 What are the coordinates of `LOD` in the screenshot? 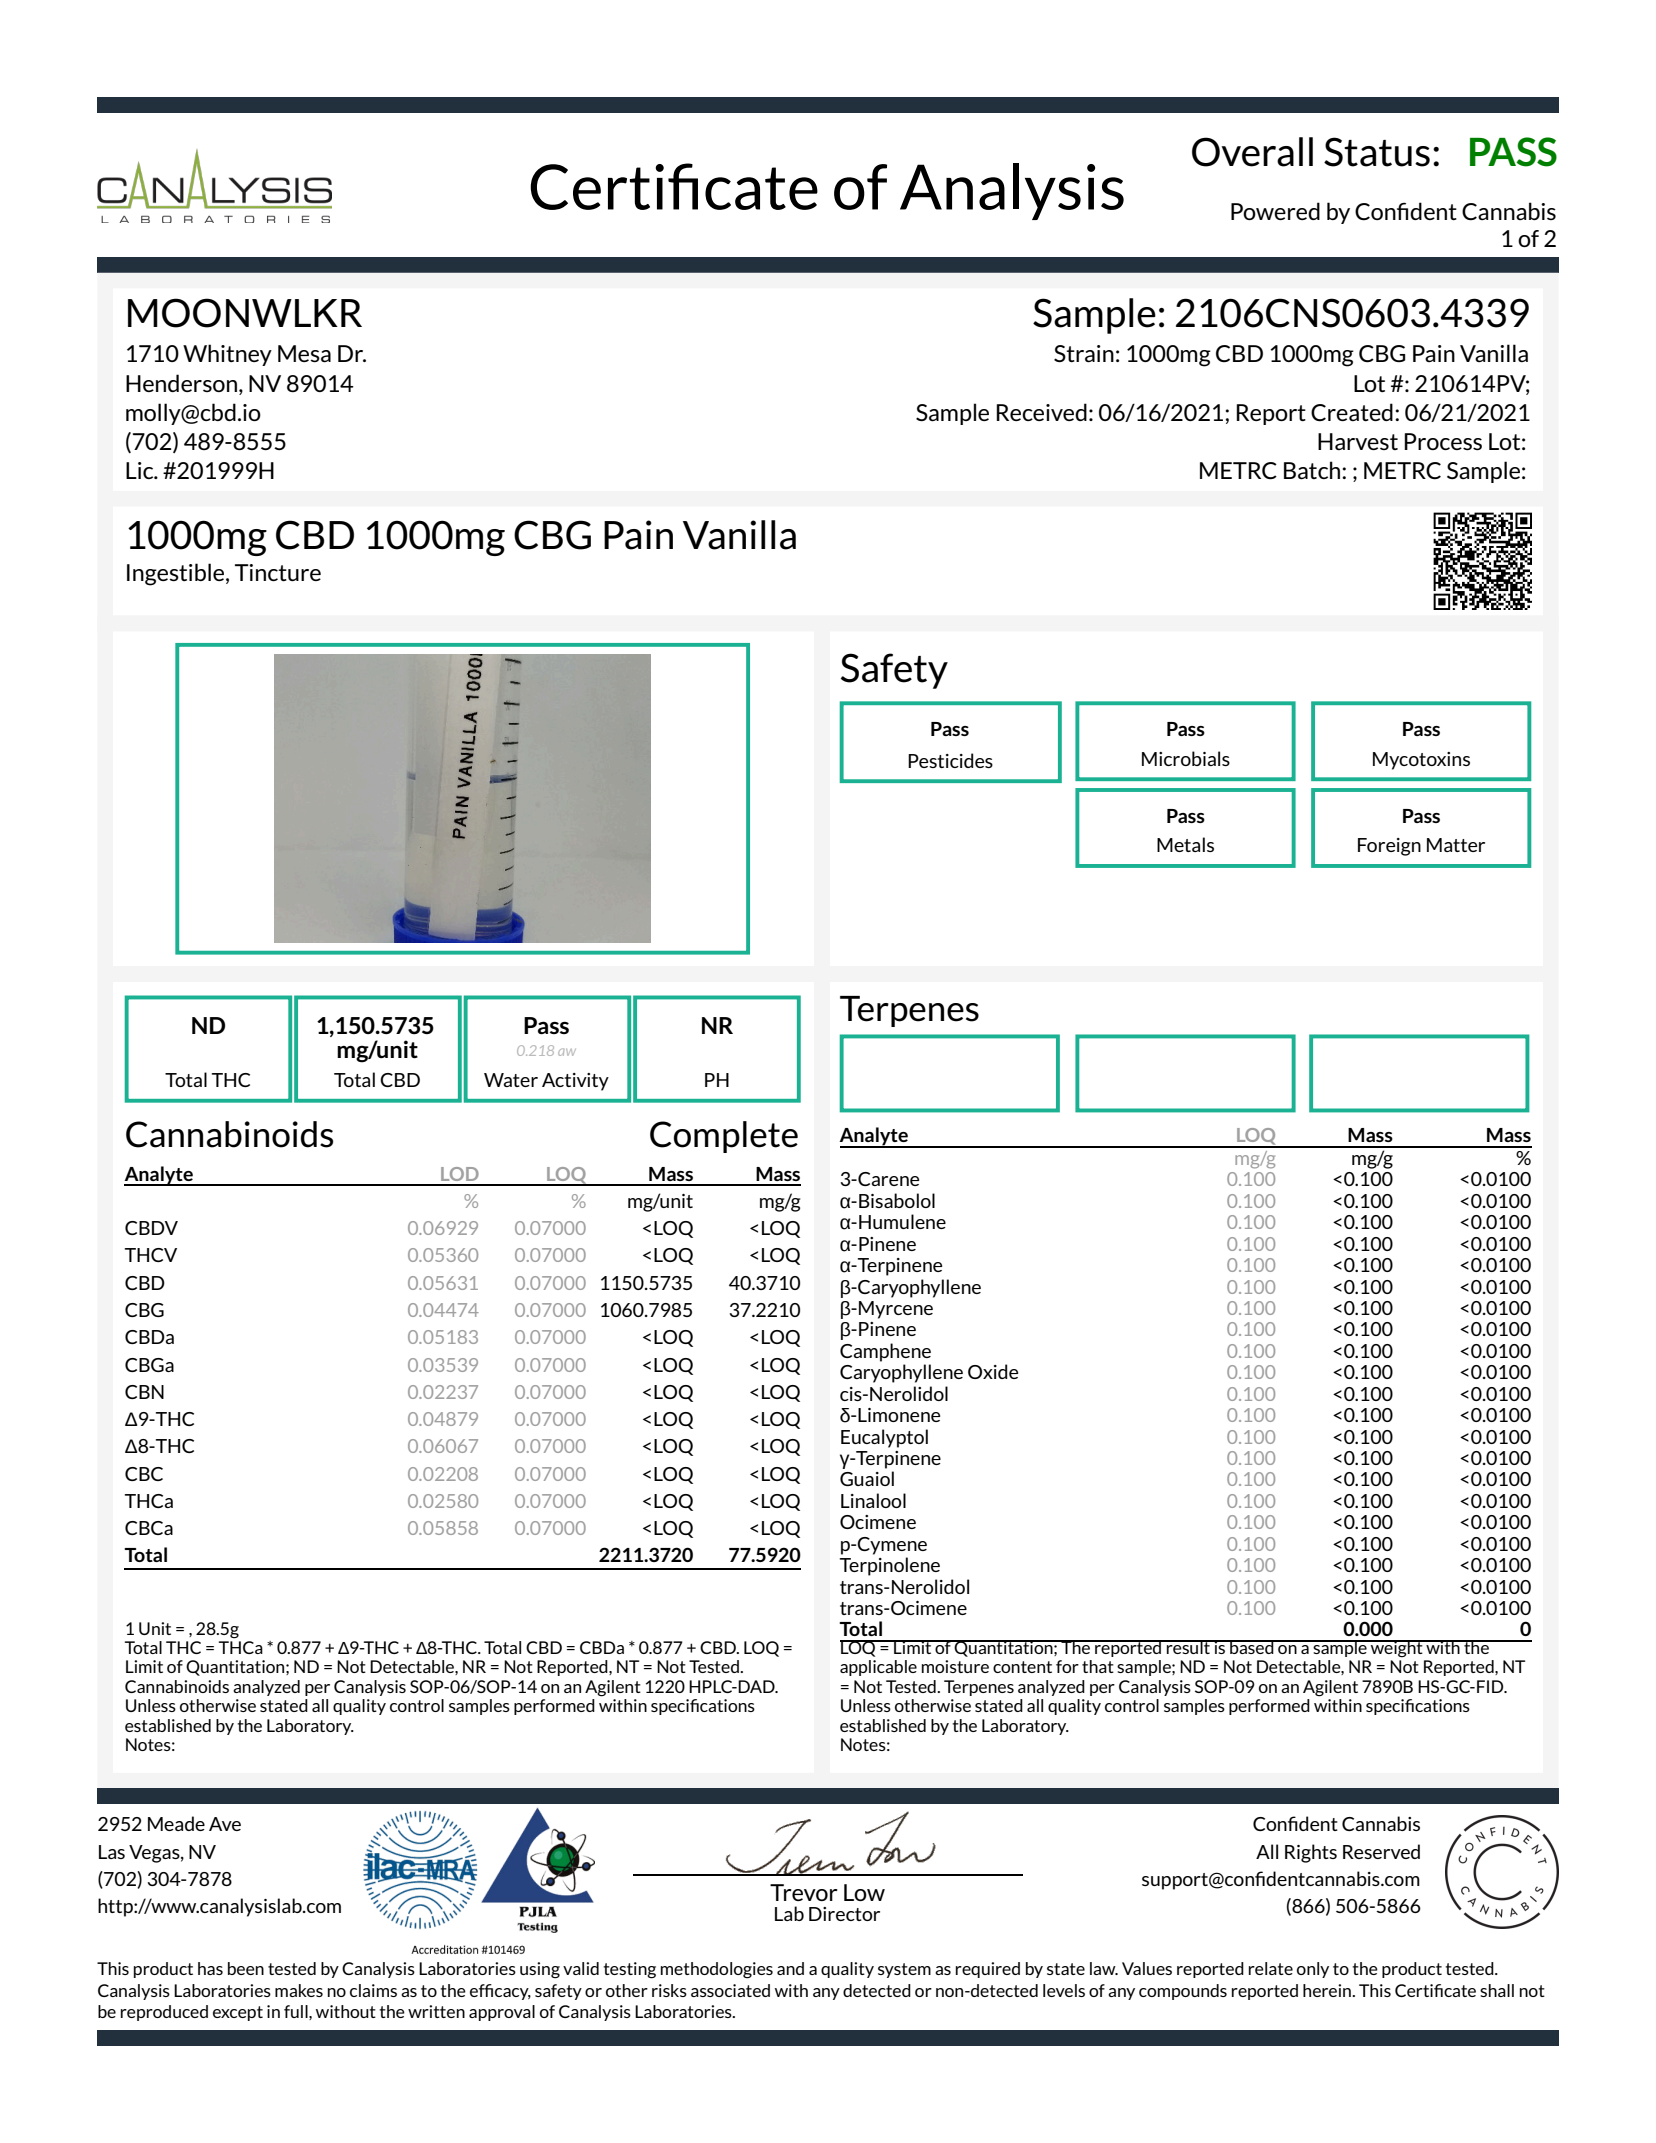 It's located at (460, 1174).
